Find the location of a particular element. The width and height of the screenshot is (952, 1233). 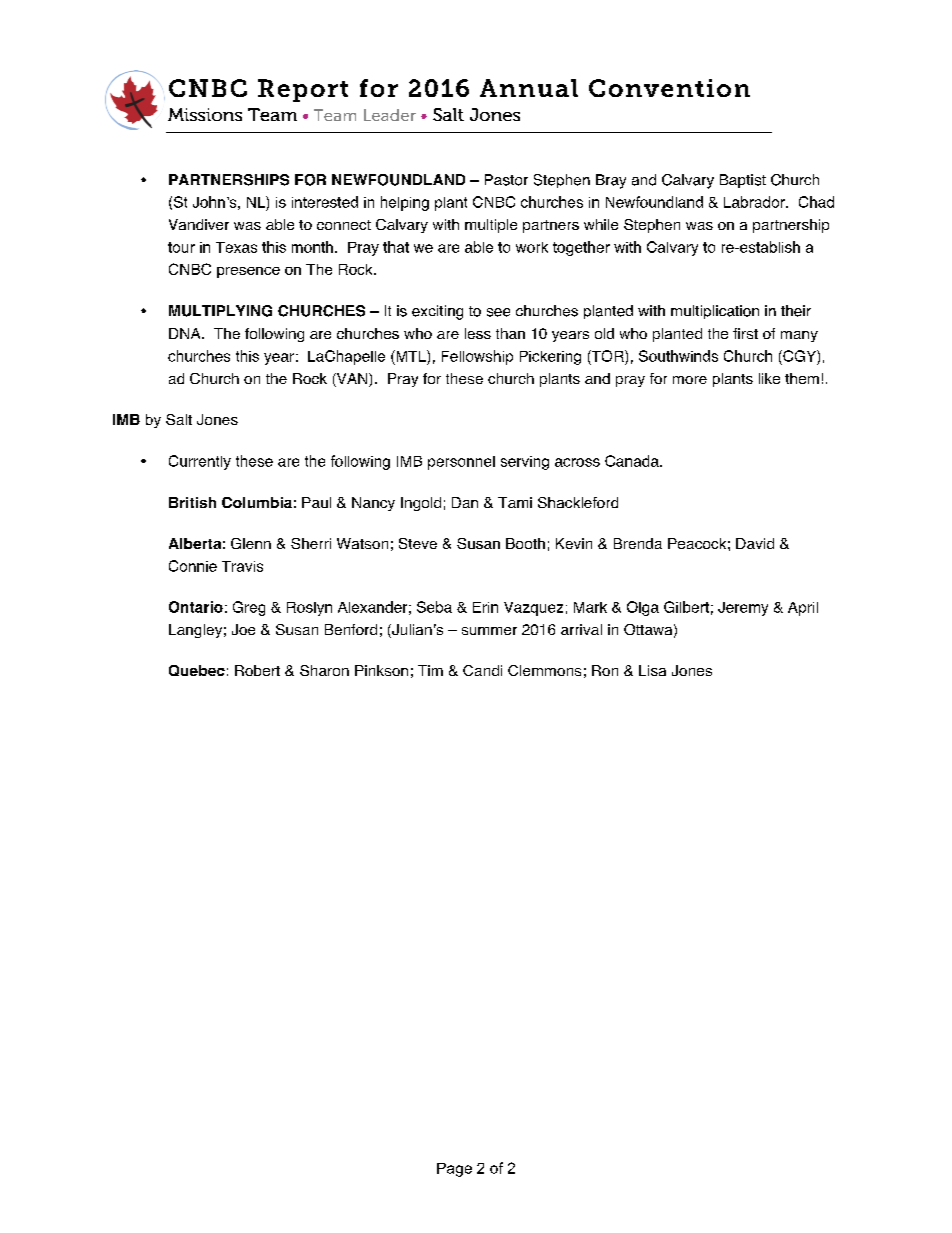

Annual is located at coordinates (529, 88).
